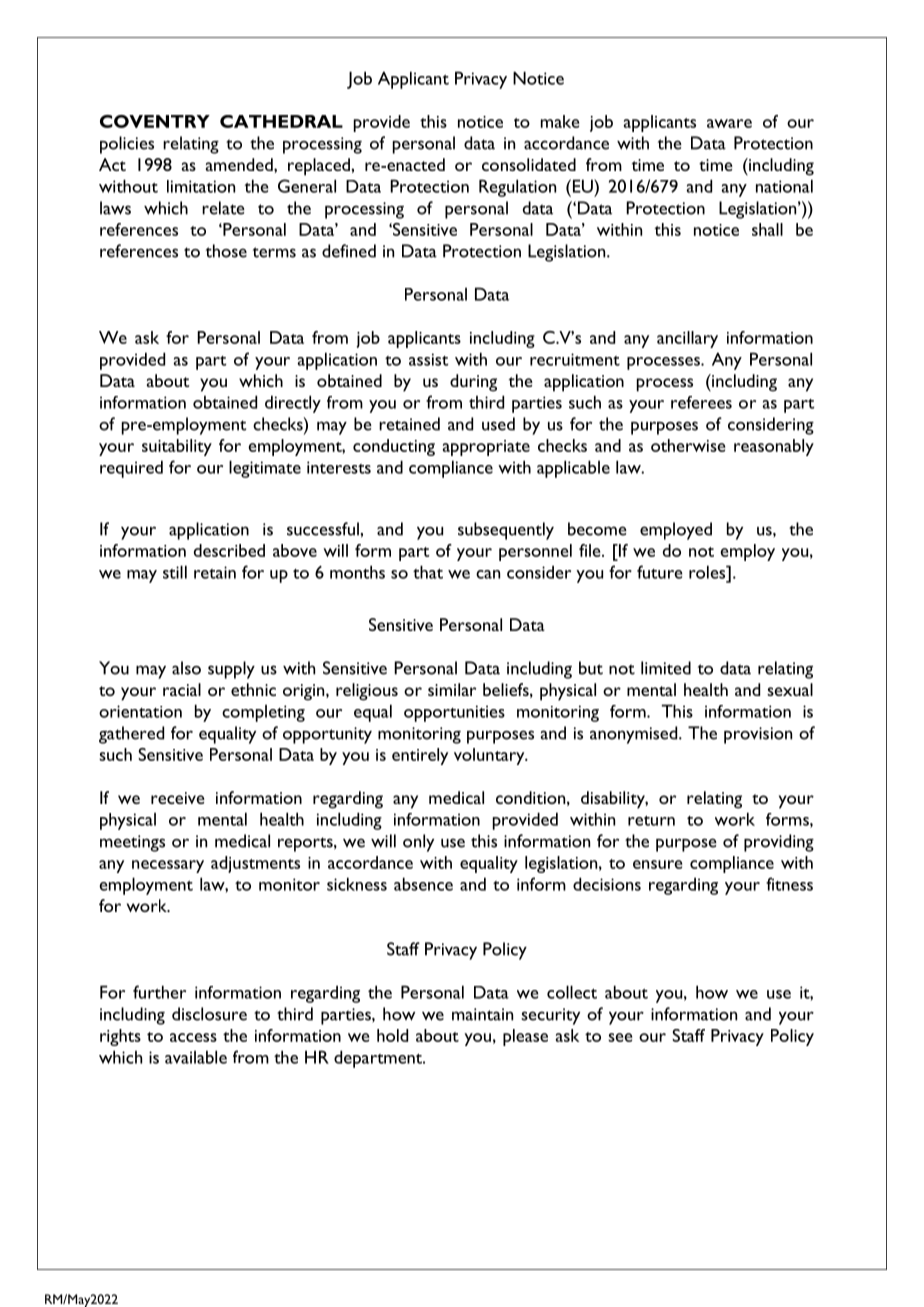  I want to click on gathered, so click(131, 735).
